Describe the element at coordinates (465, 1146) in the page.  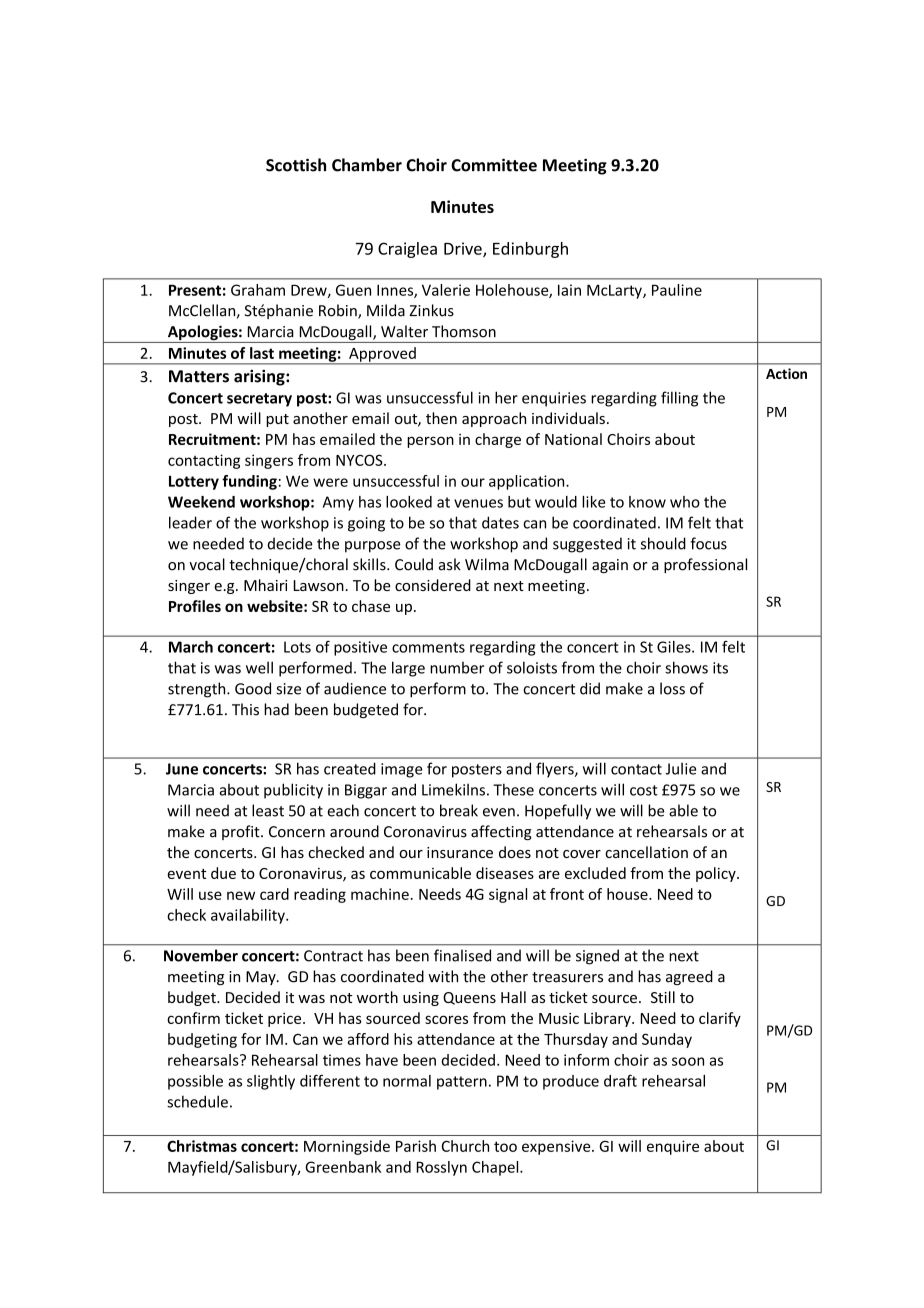
I see `Church` at that location.
